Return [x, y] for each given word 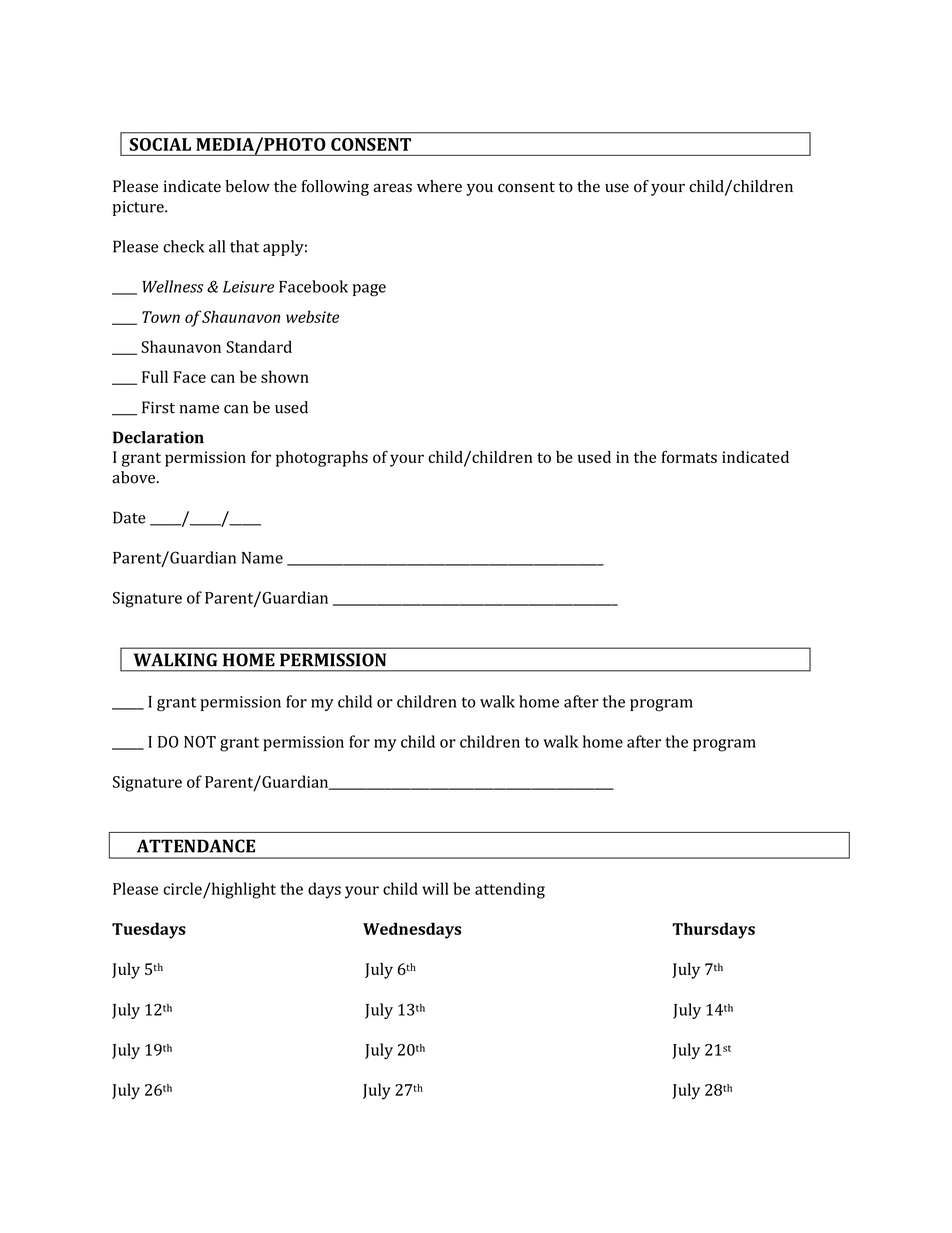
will [435, 888]
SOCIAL [160, 144]
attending [510, 890]
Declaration [158, 437]
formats [689, 456]
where [439, 186]
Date [129, 517]
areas [393, 188]
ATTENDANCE [196, 846]
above [135, 477]
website [312, 316]
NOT [200, 742]
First [158, 407]
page [369, 290]
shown [285, 376]
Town [161, 317]
